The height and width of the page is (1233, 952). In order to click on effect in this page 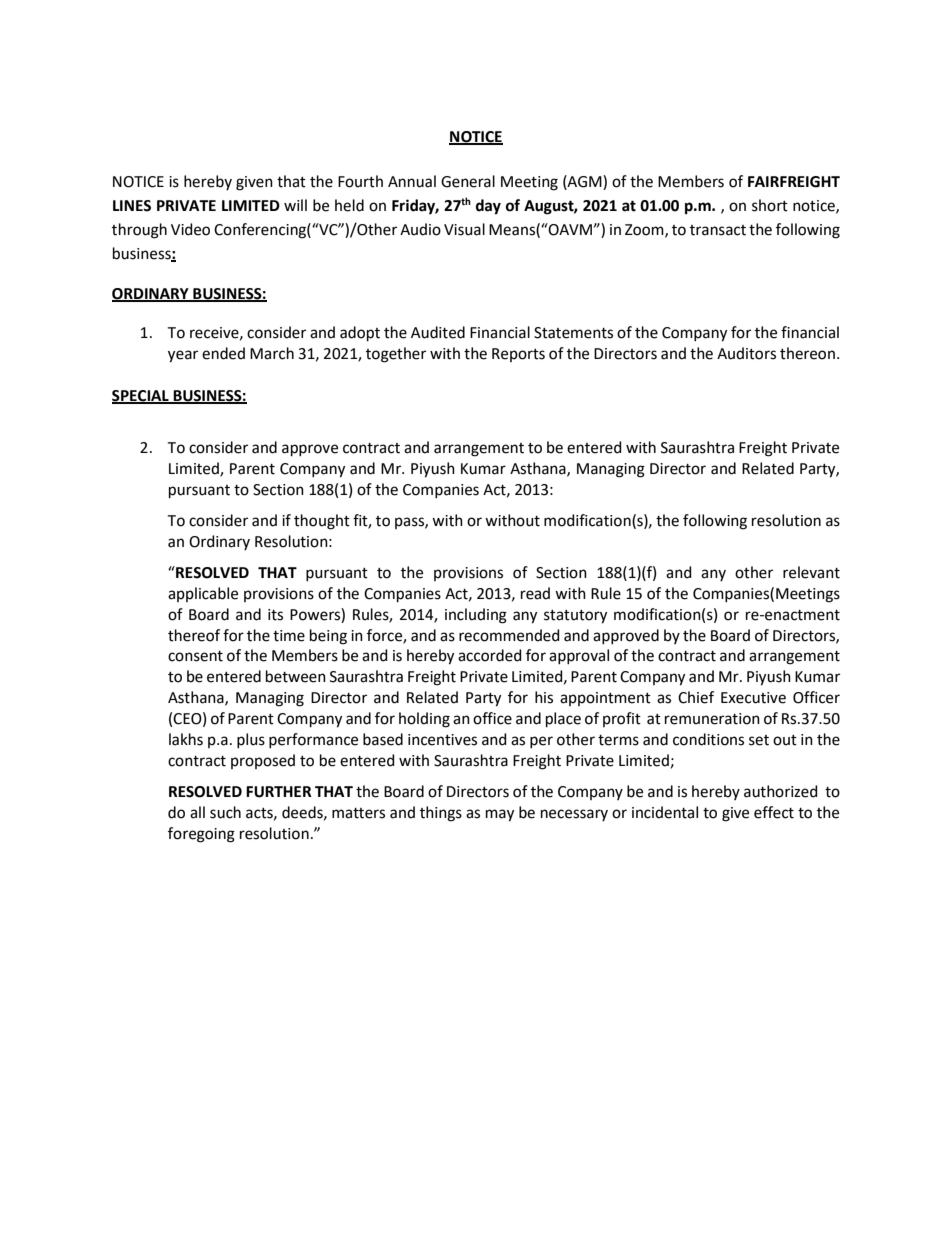, I will do `click(774, 812)`.
